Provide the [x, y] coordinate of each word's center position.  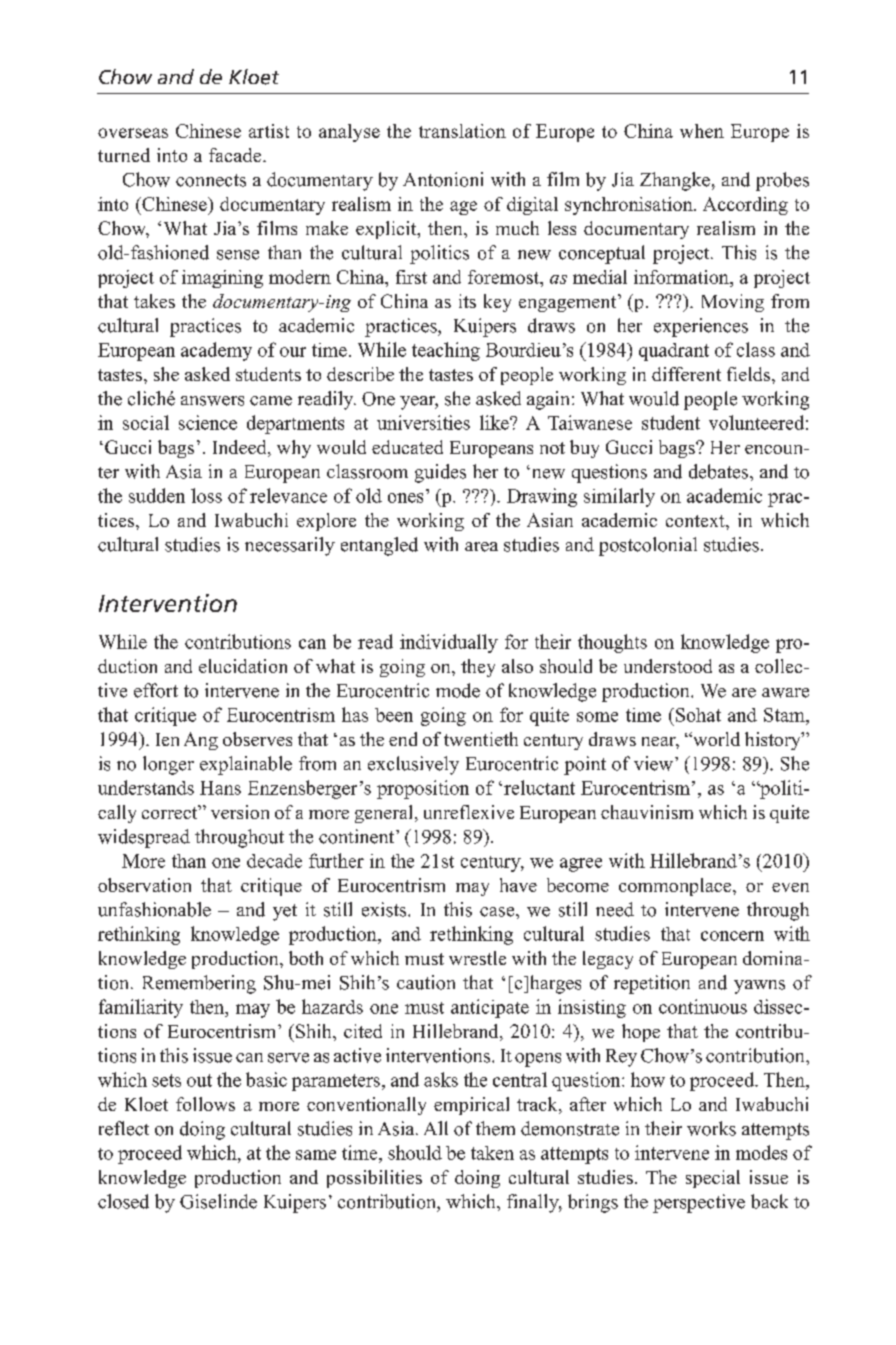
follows [205, 1104]
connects [211, 180]
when [702, 131]
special [713, 1179]
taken [492, 1153]
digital [532, 206]
